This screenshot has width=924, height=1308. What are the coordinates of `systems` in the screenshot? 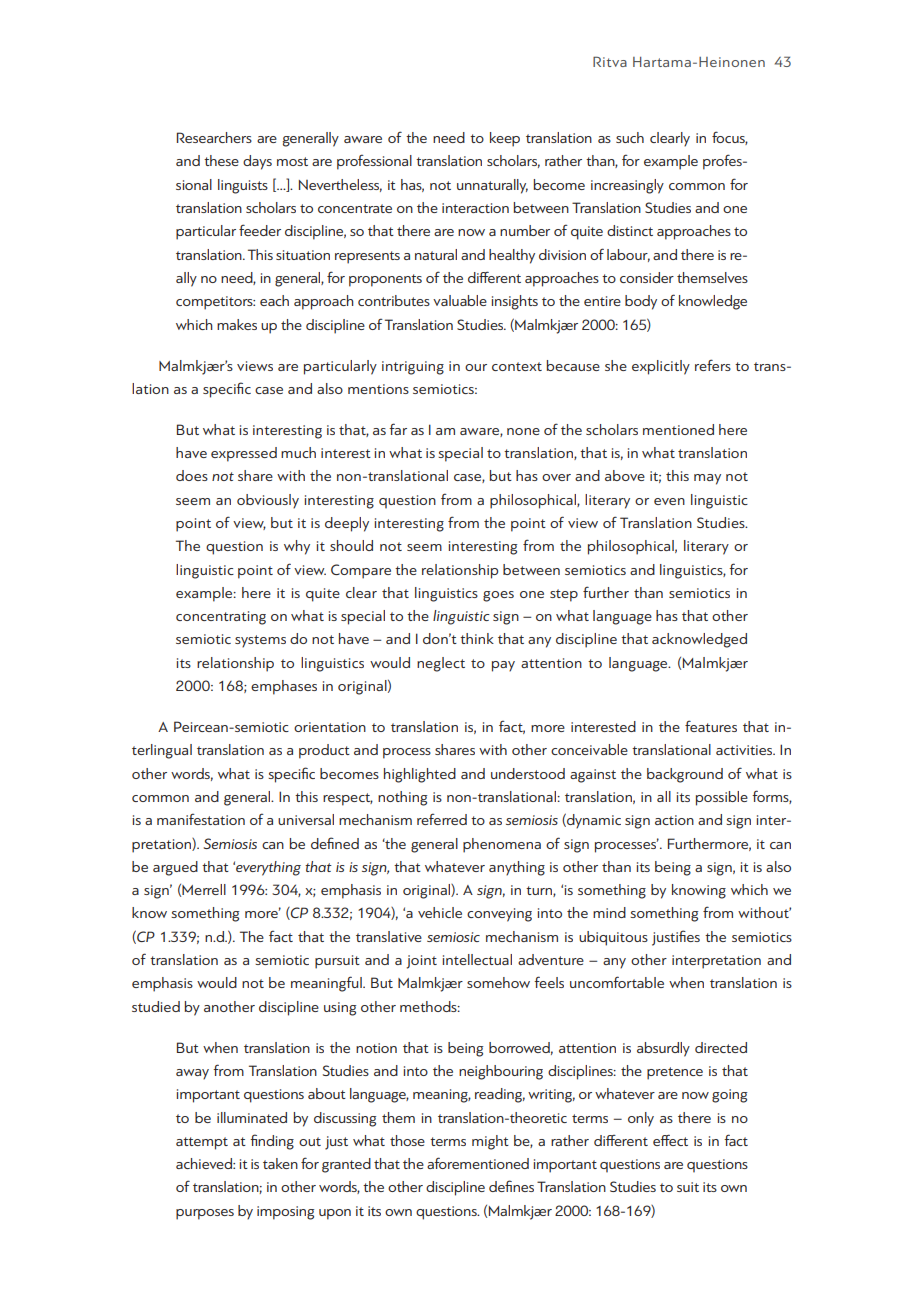 It's located at (260, 641).
